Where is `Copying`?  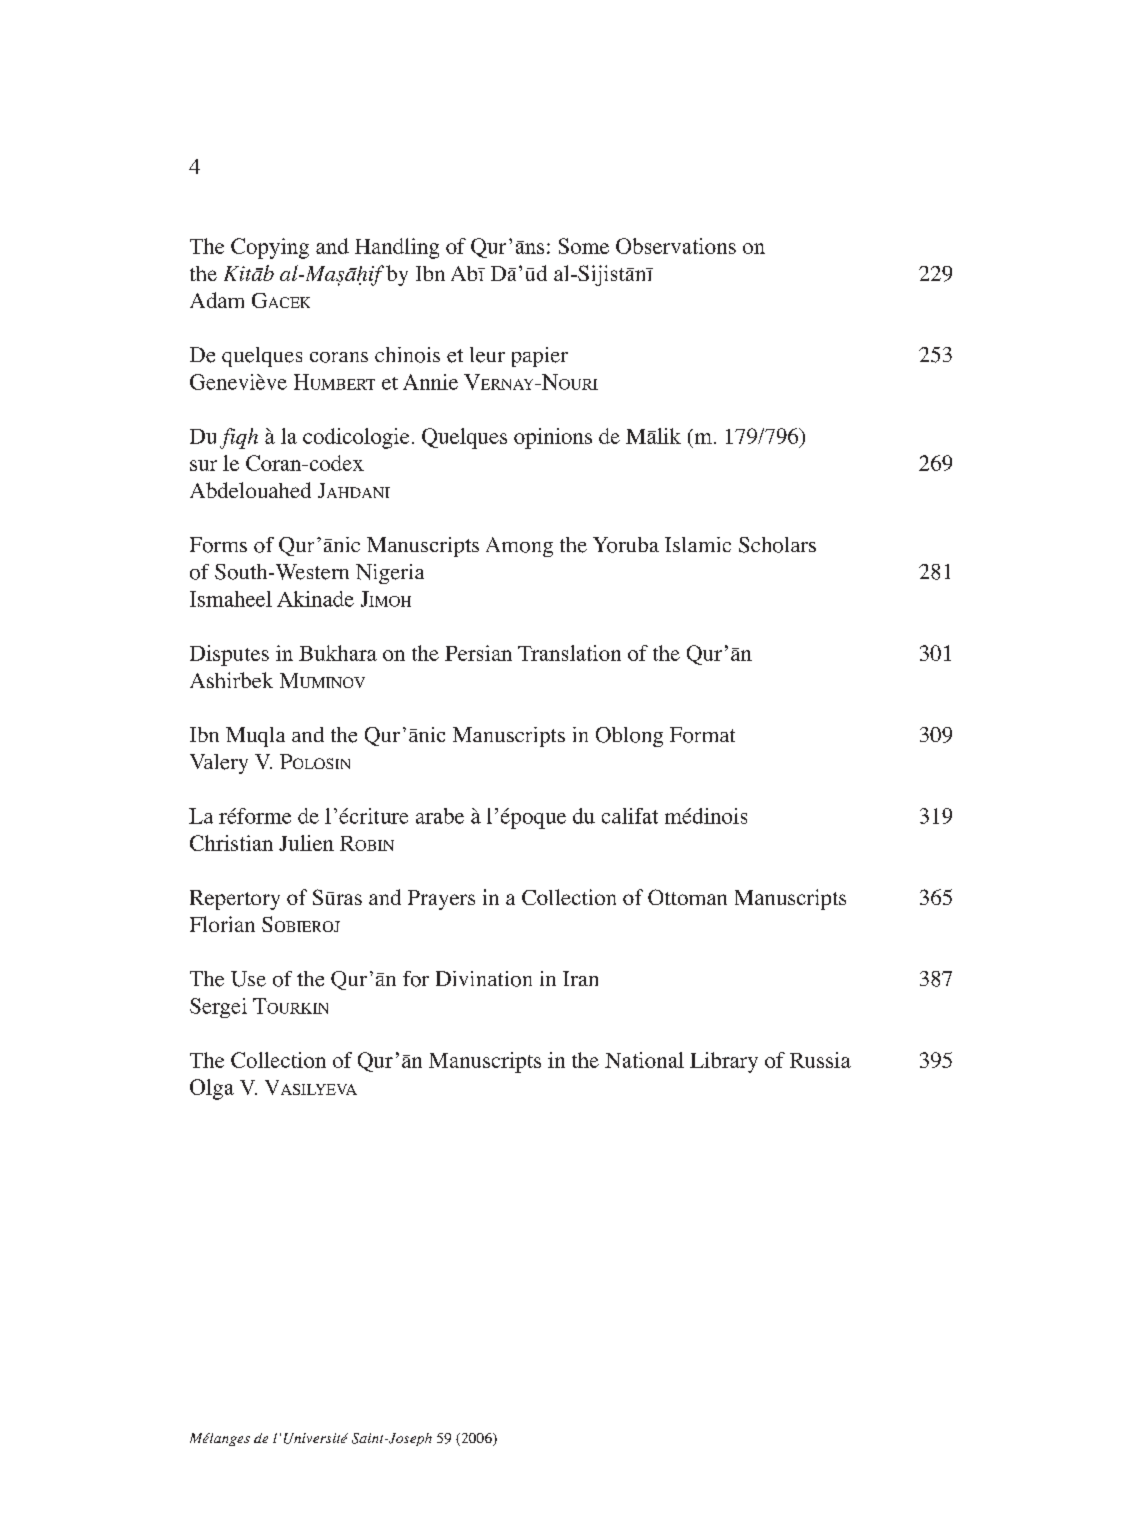 Copying is located at coordinates (270, 248).
